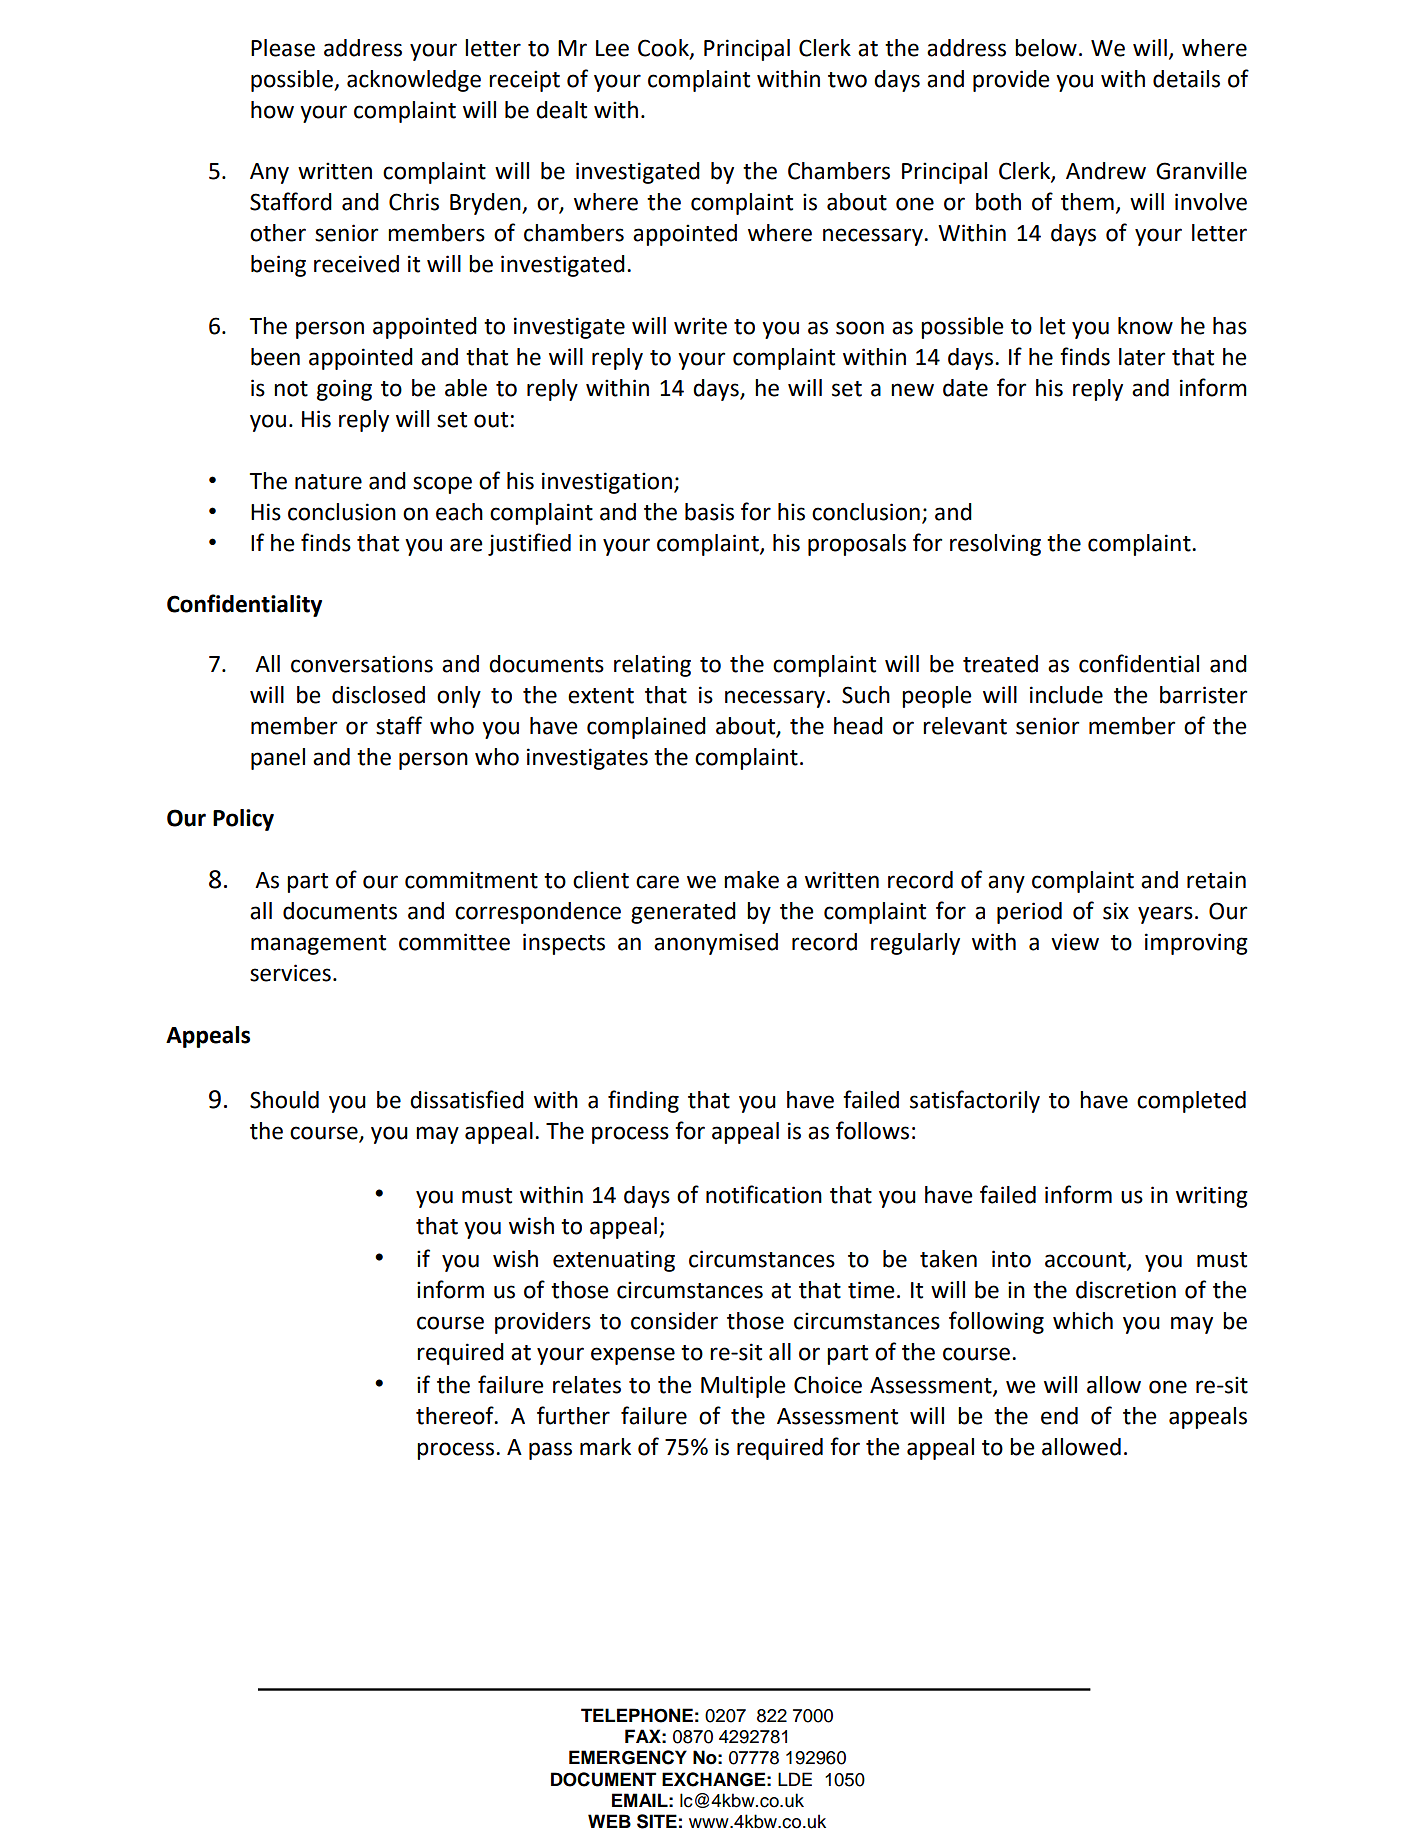 This screenshot has width=1415, height=1832. Describe the element at coordinates (272, 110) in the screenshot. I see `how` at that location.
